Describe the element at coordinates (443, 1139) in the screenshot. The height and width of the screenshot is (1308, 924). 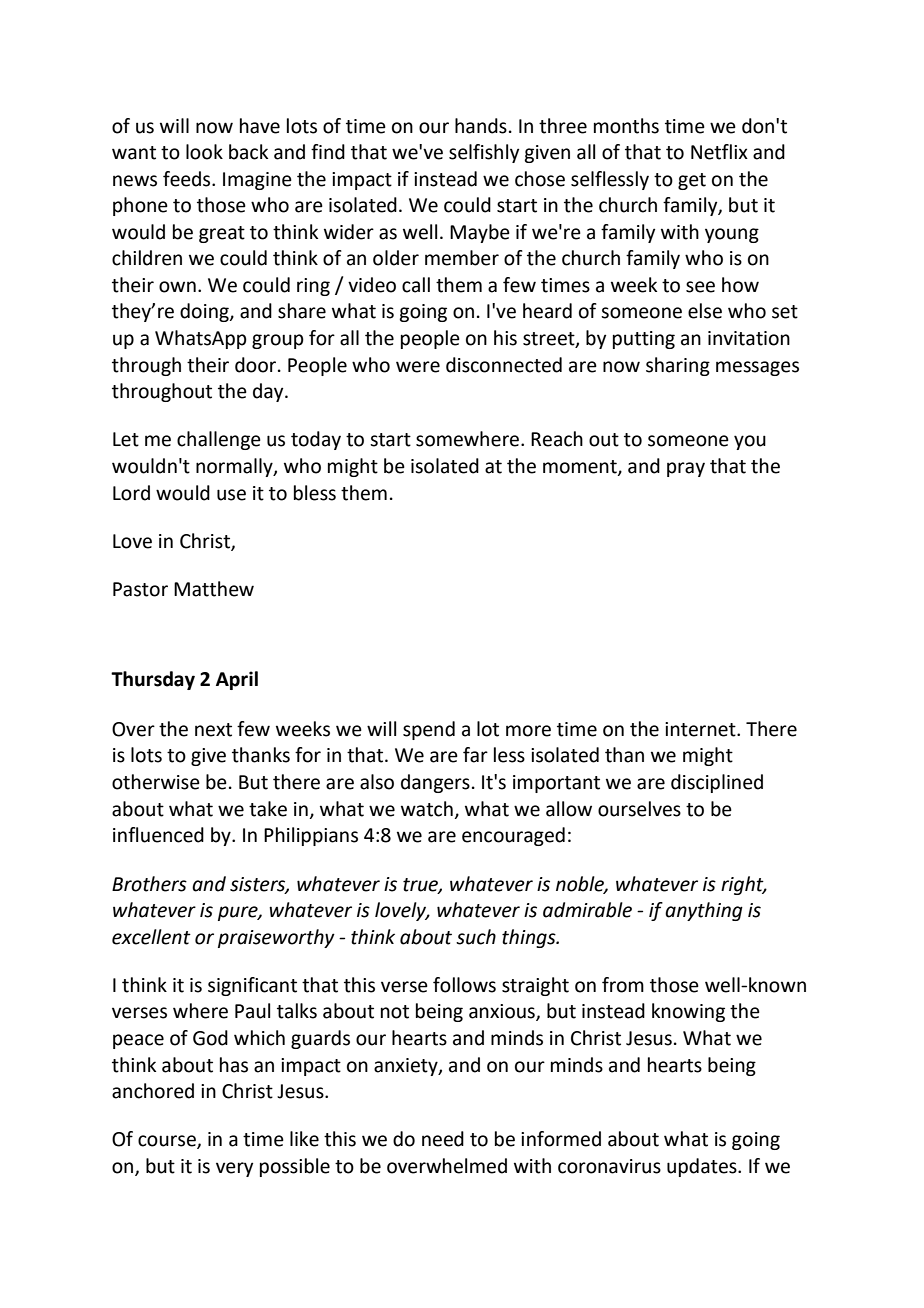
I see `need` at that location.
